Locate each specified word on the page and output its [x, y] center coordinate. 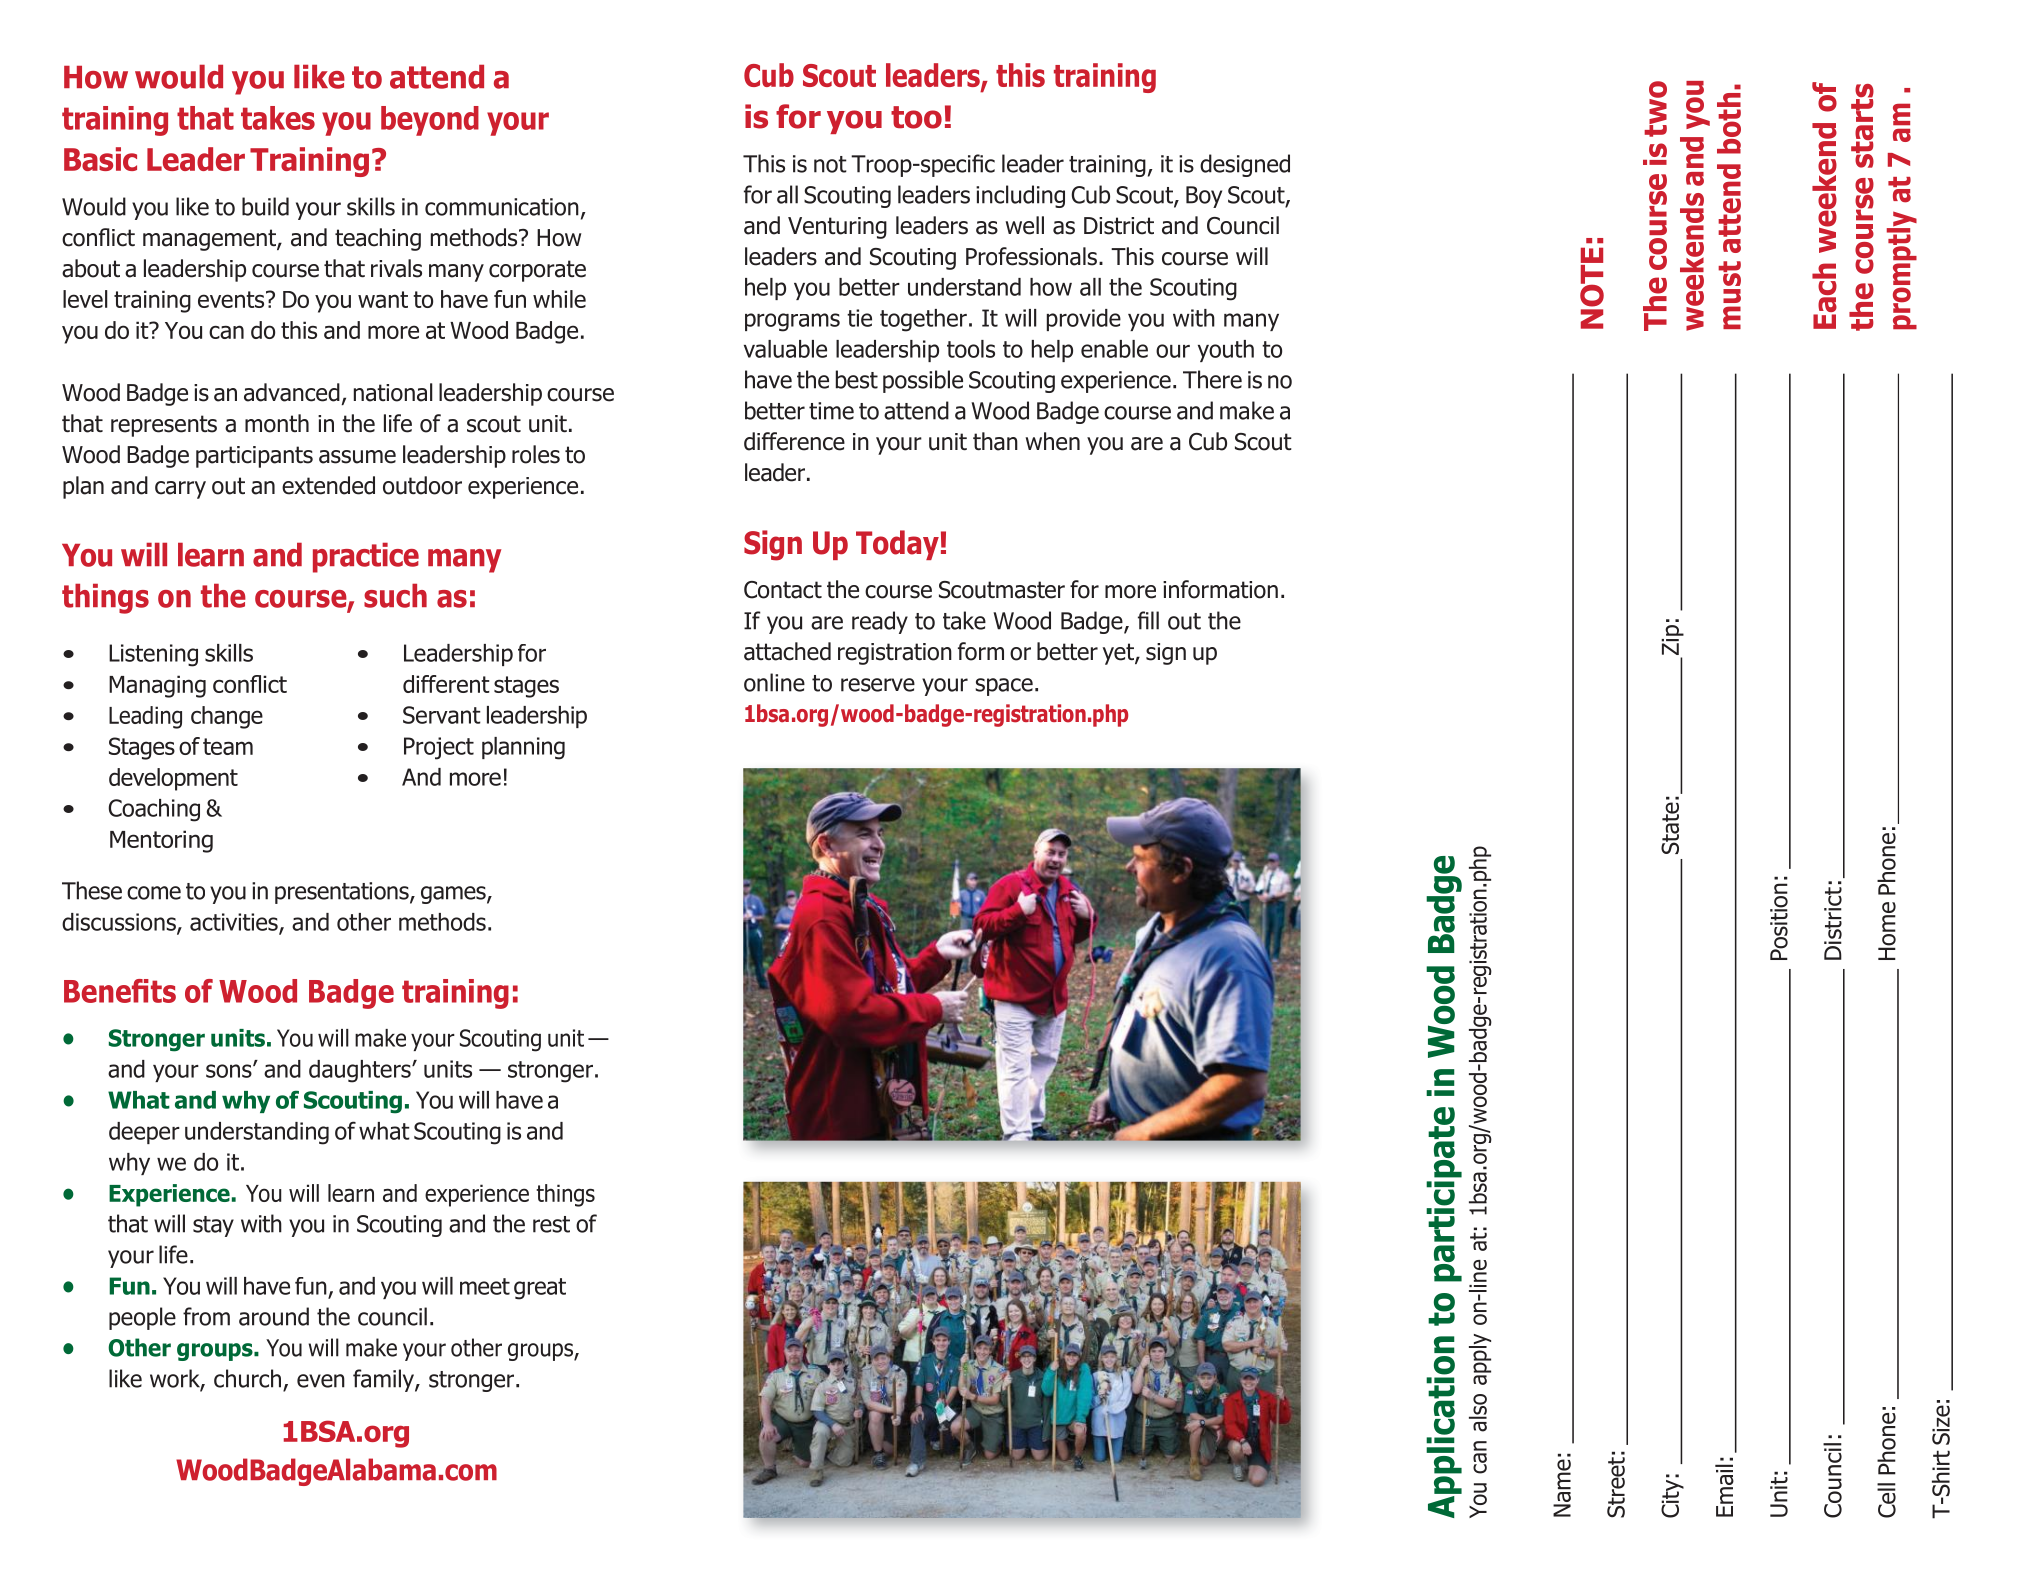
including [1020, 196]
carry [180, 490]
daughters [361, 1071]
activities [235, 923]
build [265, 206]
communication [502, 207]
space [1004, 687]
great [540, 1289]
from [206, 1316]
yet [1119, 654]
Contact [783, 590]
